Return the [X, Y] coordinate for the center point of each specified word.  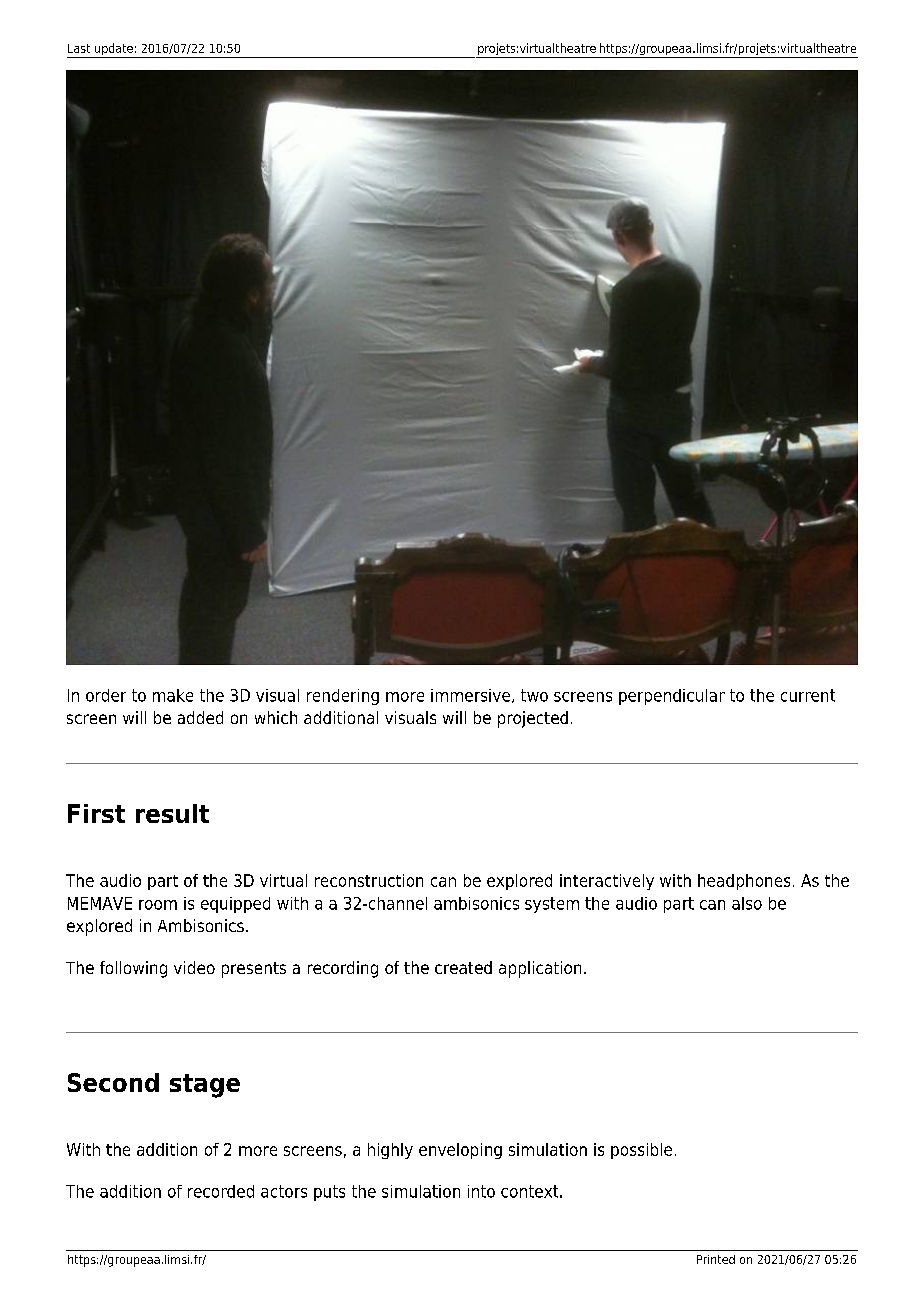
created [463, 967]
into [481, 1191]
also [747, 903]
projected [533, 719]
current [808, 695]
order [106, 695]
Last [79, 48]
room [158, 905]
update [114, 50]
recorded [221, 1191]
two [534, 695]
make [173, 695]
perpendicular [672, 697]
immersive [472, 696]
